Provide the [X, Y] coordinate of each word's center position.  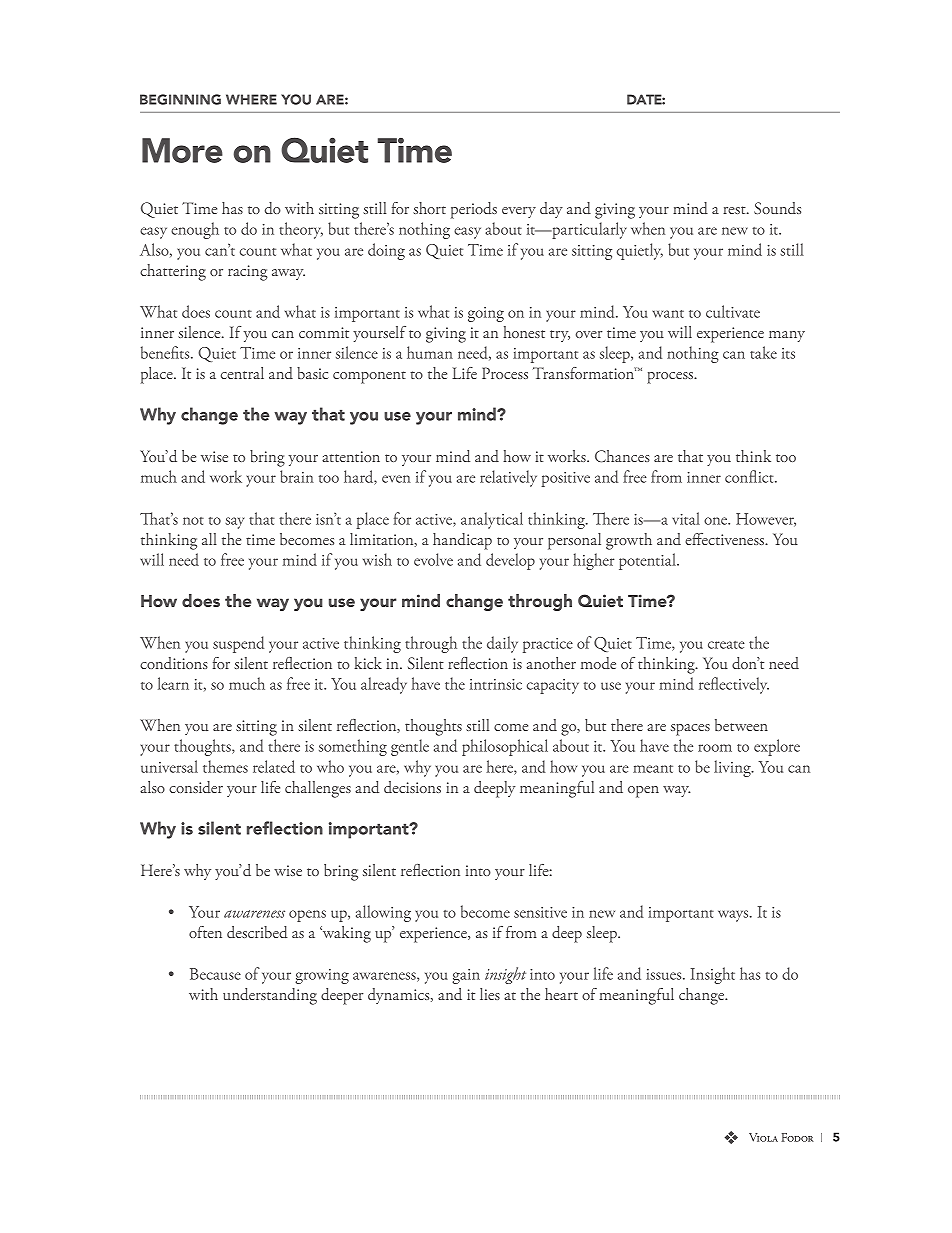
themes [225, 766]
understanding [270, 996]
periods [474, 210]
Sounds [777, 208]
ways [734, 916]
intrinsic [496, 684]
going [486, 314]
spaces [690, 730]
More [182, 150]
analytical [492, 520]
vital [686, 518]
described [257, 932]
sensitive [540, 912]
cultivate [733, 311]
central [242, 373]
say [234, 523]
